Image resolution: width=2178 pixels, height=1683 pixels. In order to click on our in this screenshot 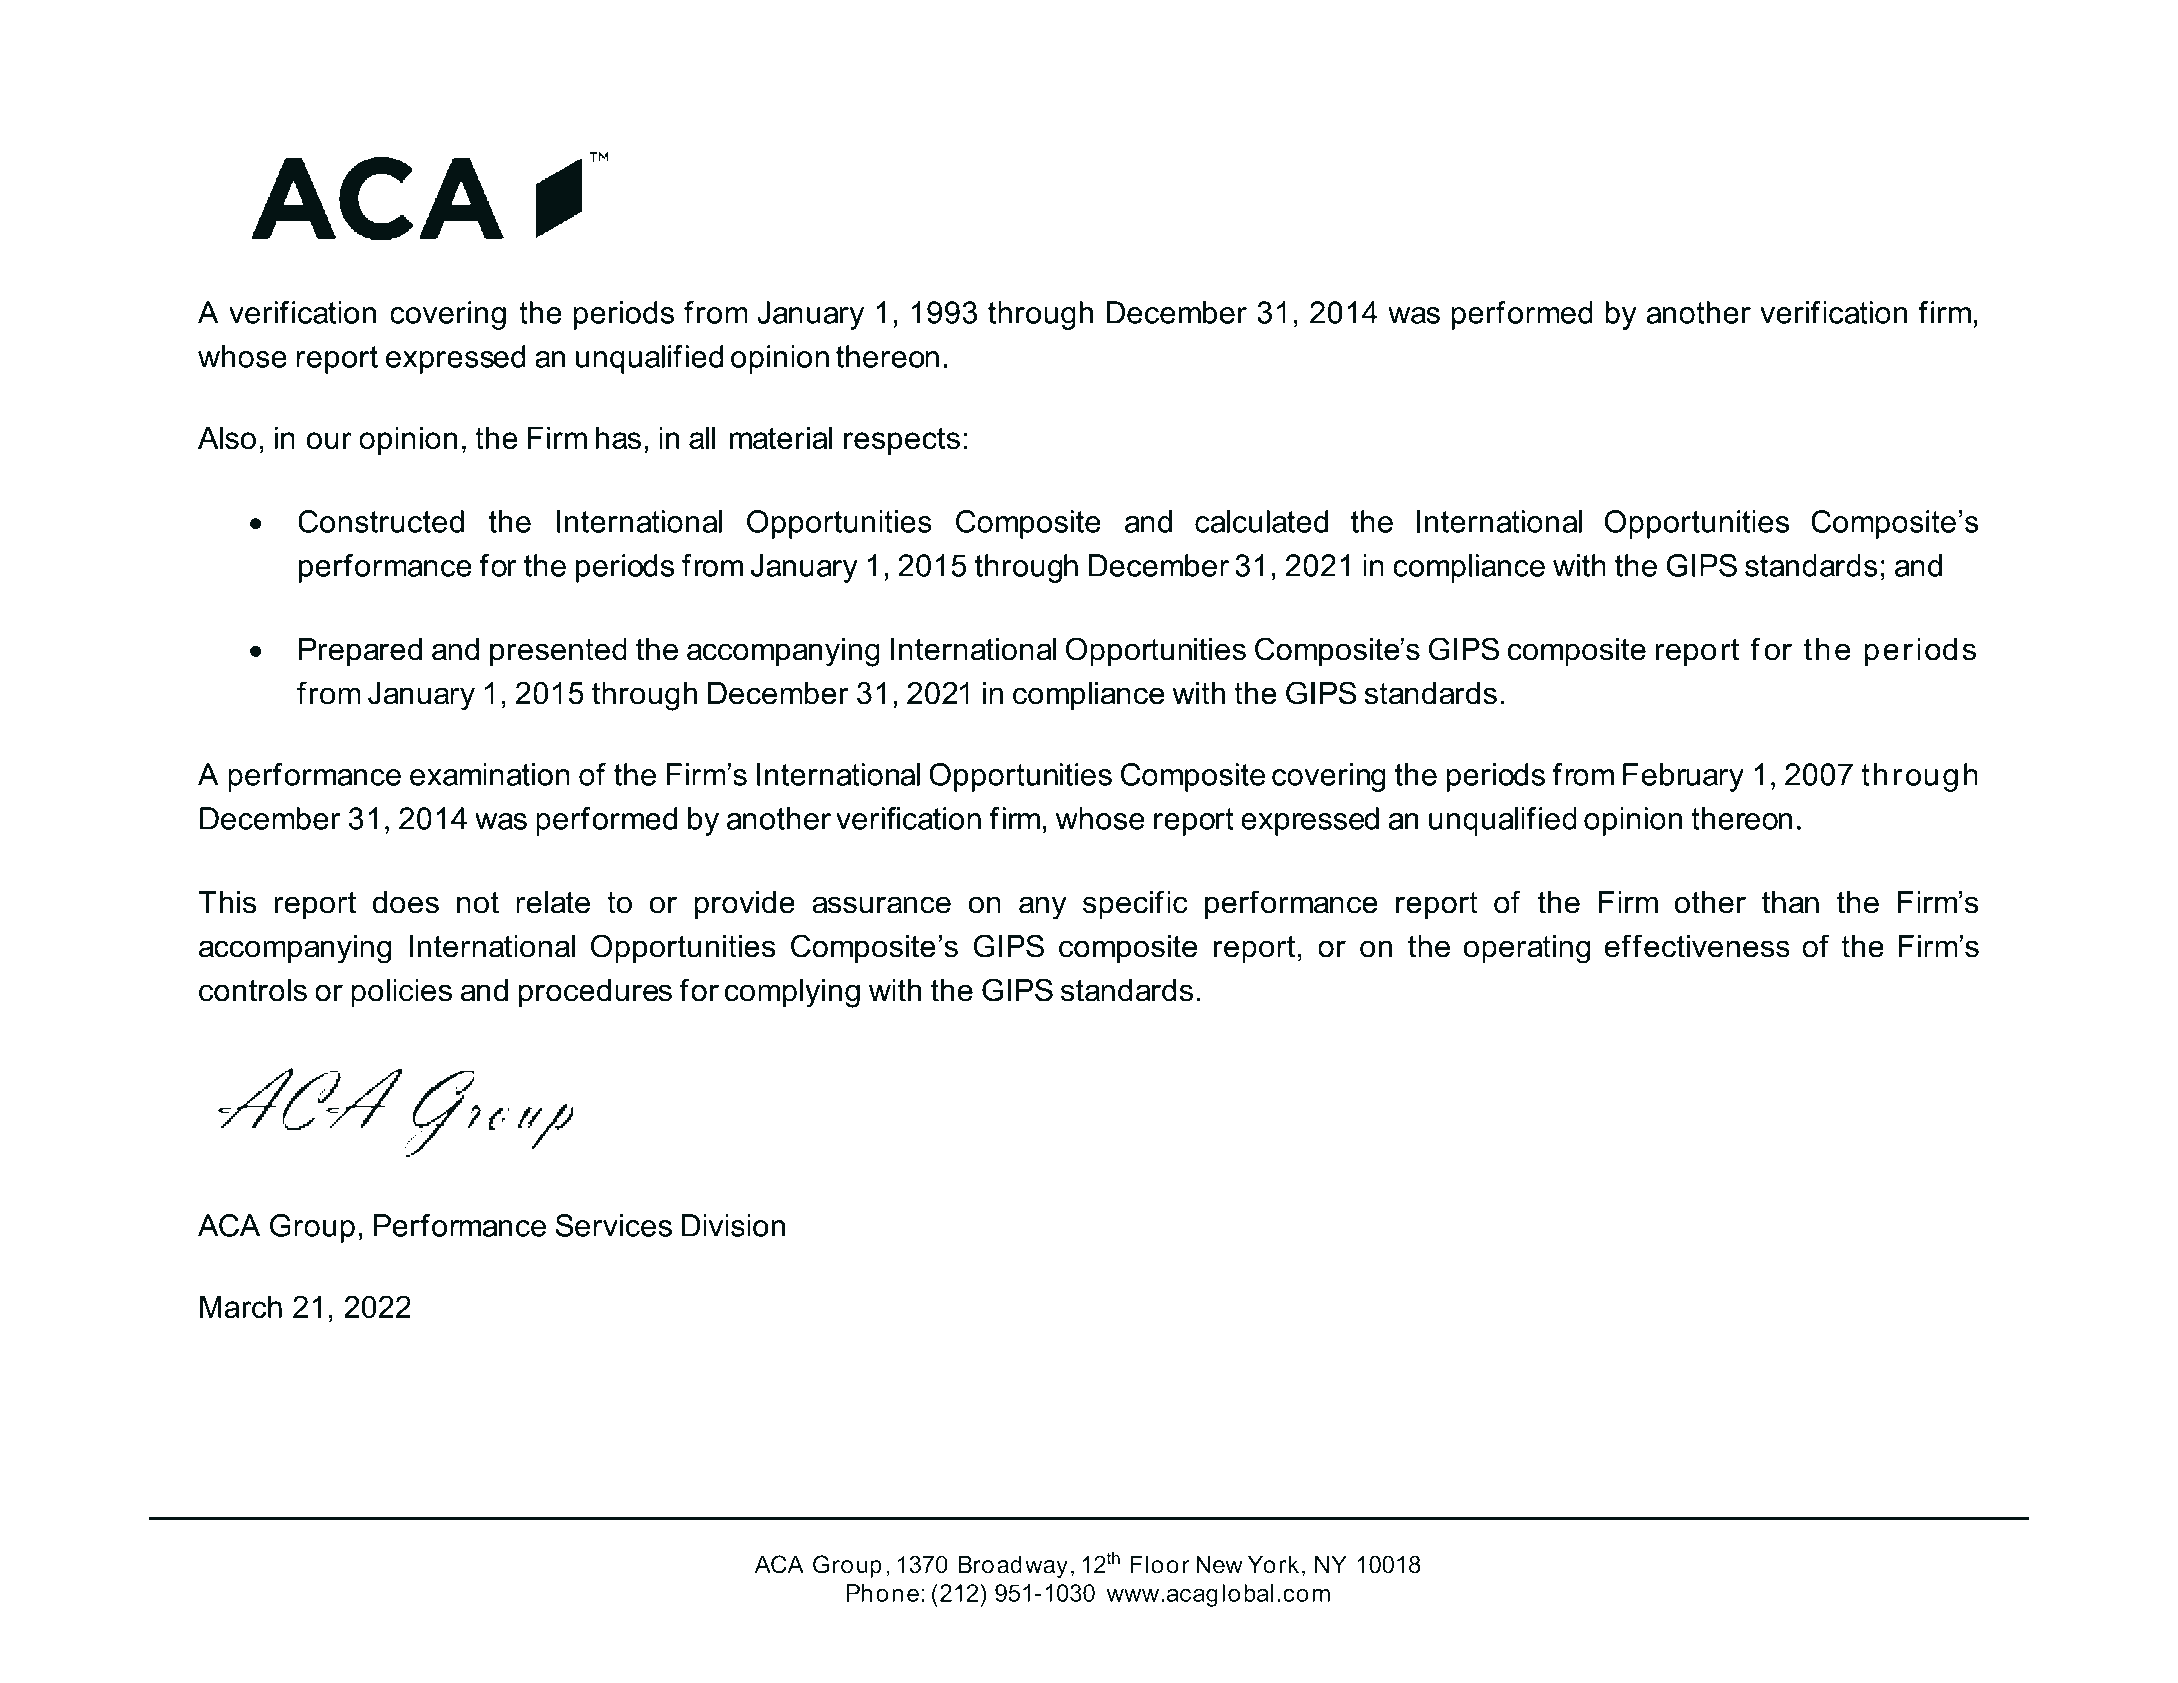, I will do `click(329, 440)`.
